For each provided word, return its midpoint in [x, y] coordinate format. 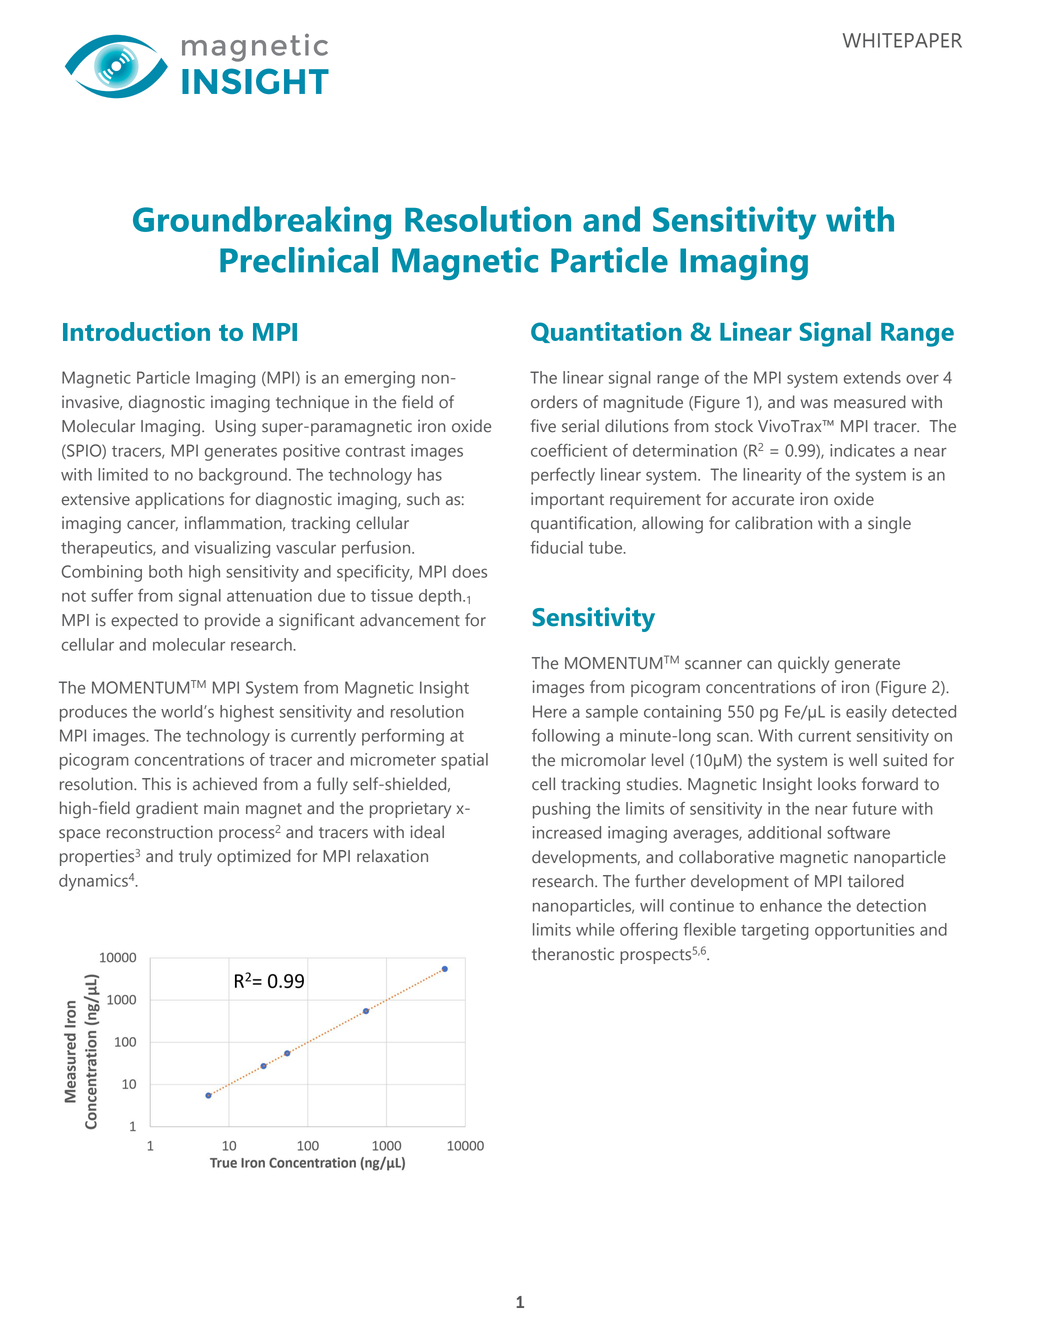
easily [866, 713]
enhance [791, 905]
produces [93, 713]
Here [550, 711]
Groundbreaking [262, 223]
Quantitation [606, 332]
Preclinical [299, 260]
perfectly [563, 476]
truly [195, 857]
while [595, 929]
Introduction [136, 331]
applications [179, 500]
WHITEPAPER [902, 40]
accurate [763, 500]
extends [872, 377]
